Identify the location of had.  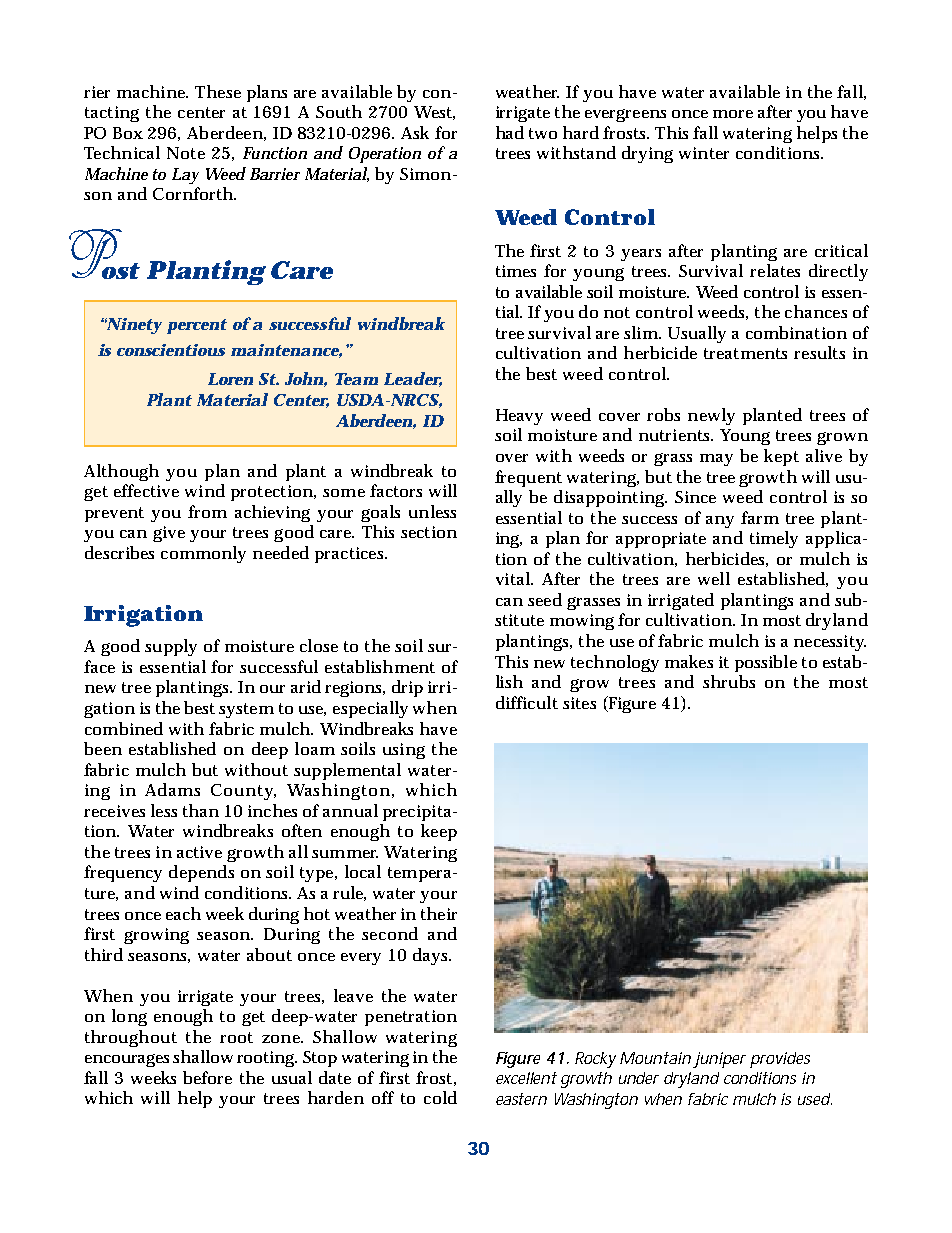
(510, 132).
